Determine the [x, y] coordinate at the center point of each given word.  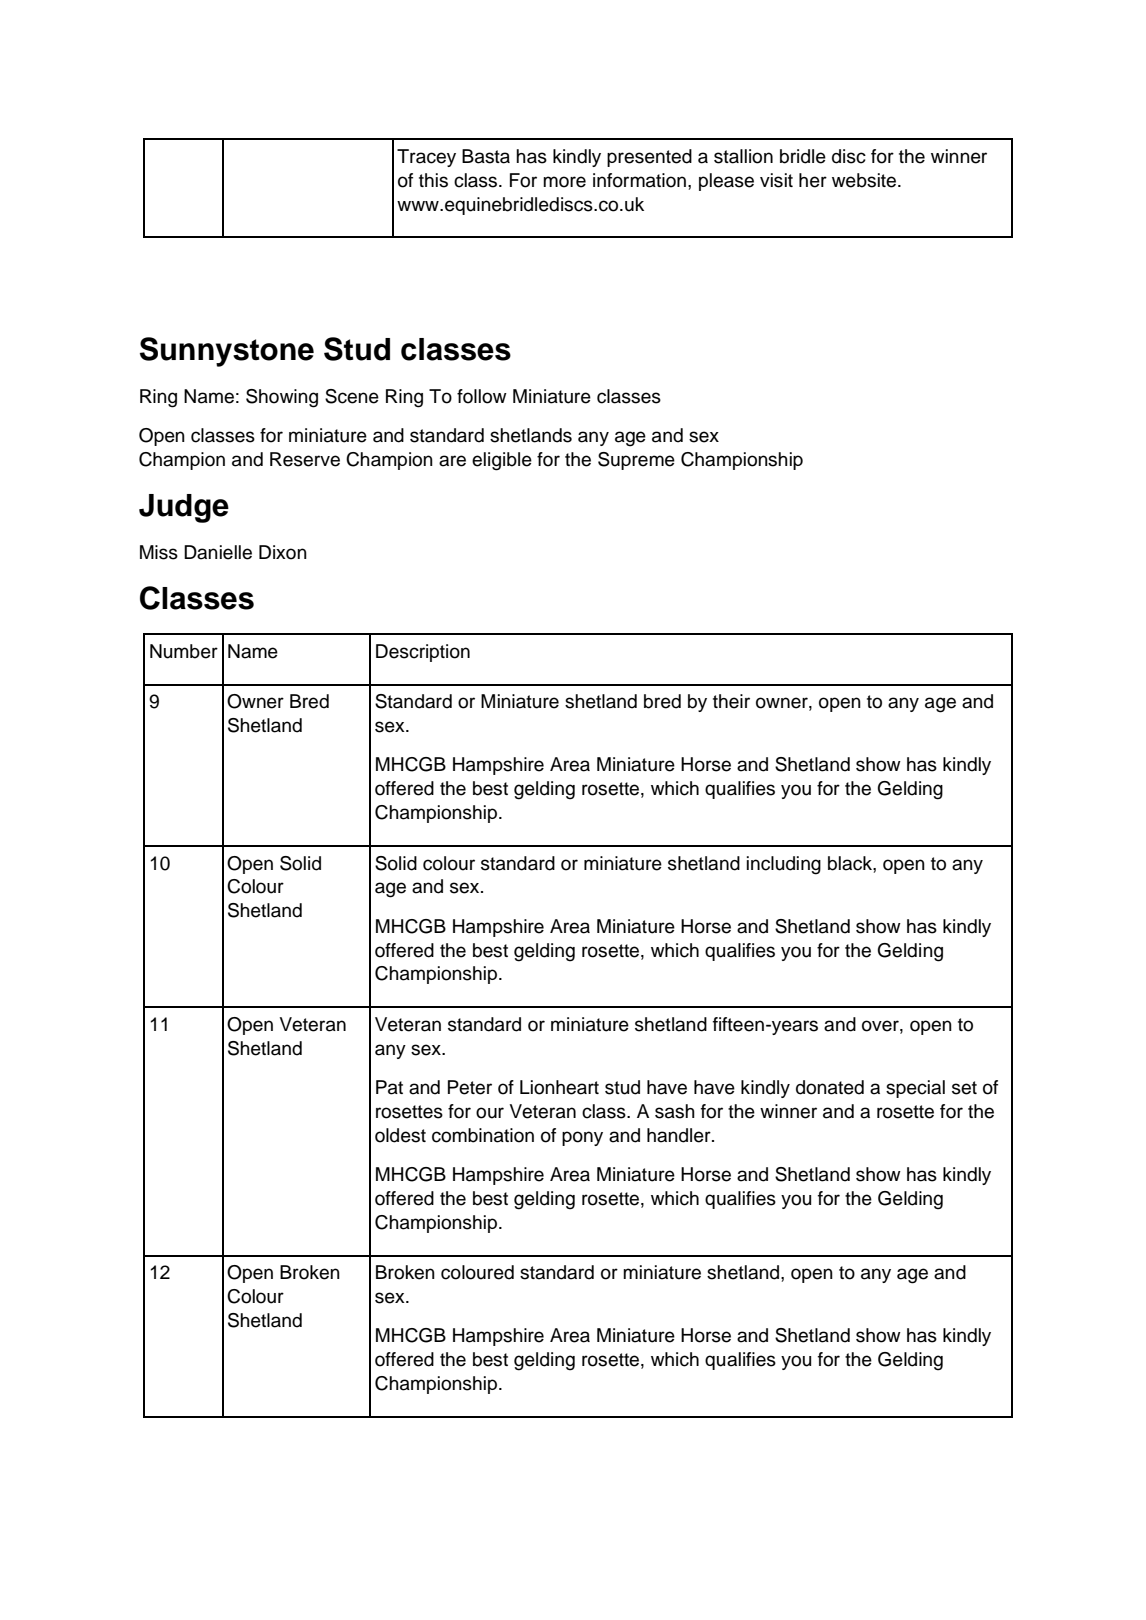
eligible [502, 461]
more [564, 182]
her [813, 180]
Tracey [426, 158]
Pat [389, 1087]
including [784, 865]
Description [423, 653]
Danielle [218, 552]
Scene [352, 396]
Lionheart [559, 1087]
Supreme [636, 461]
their [731, 701]
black [851, 863]
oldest [400, 1135]
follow [482, 396]
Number [184, 651]
